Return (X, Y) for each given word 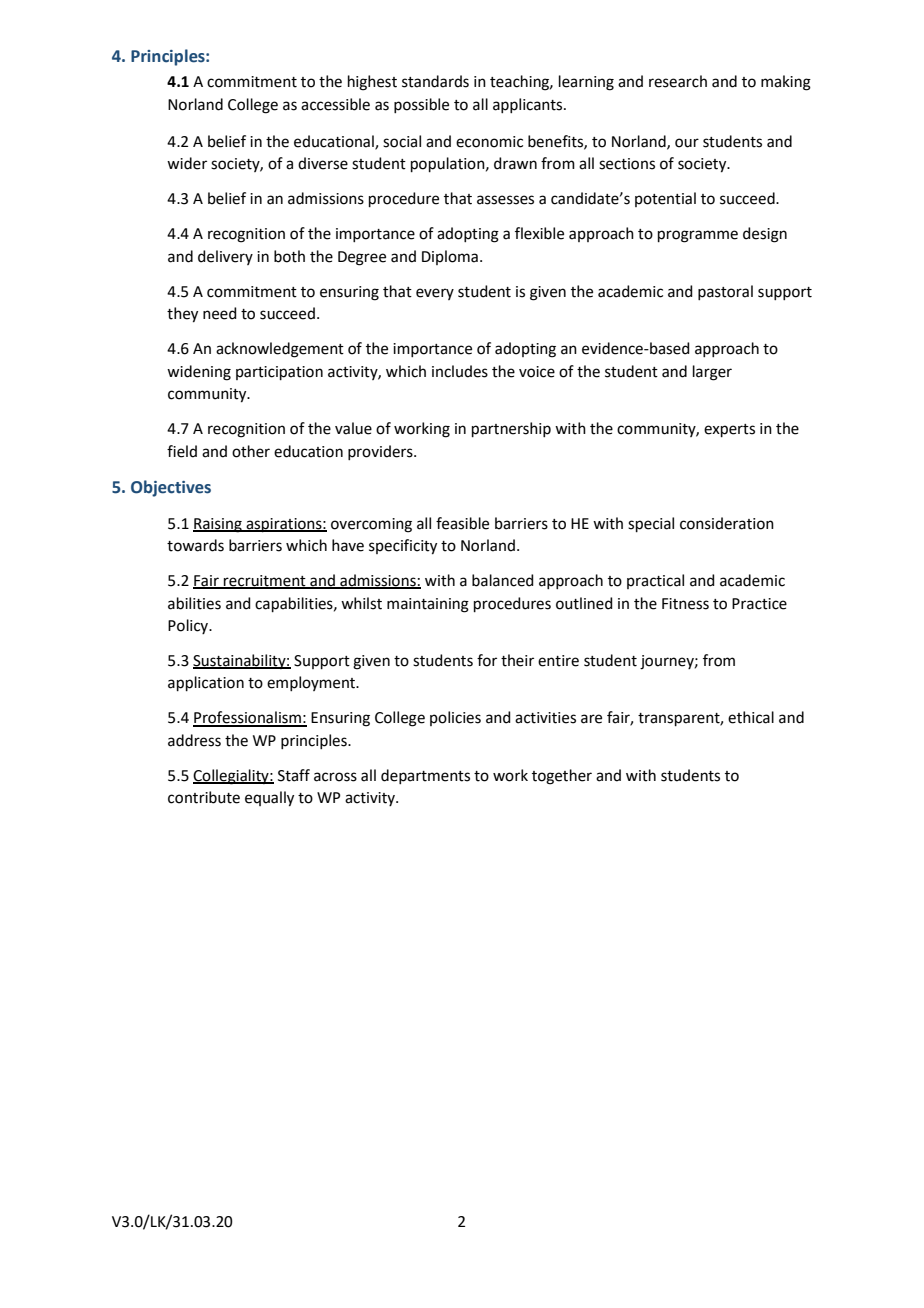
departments (425, 776)
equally (269, 799)
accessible (335, 104)
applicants (529, 105)
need (220, 313)
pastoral (725, 292)
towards (195, 545)
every (435, 294)
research (678, 81)
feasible (462, 523)
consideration (727, 523)
